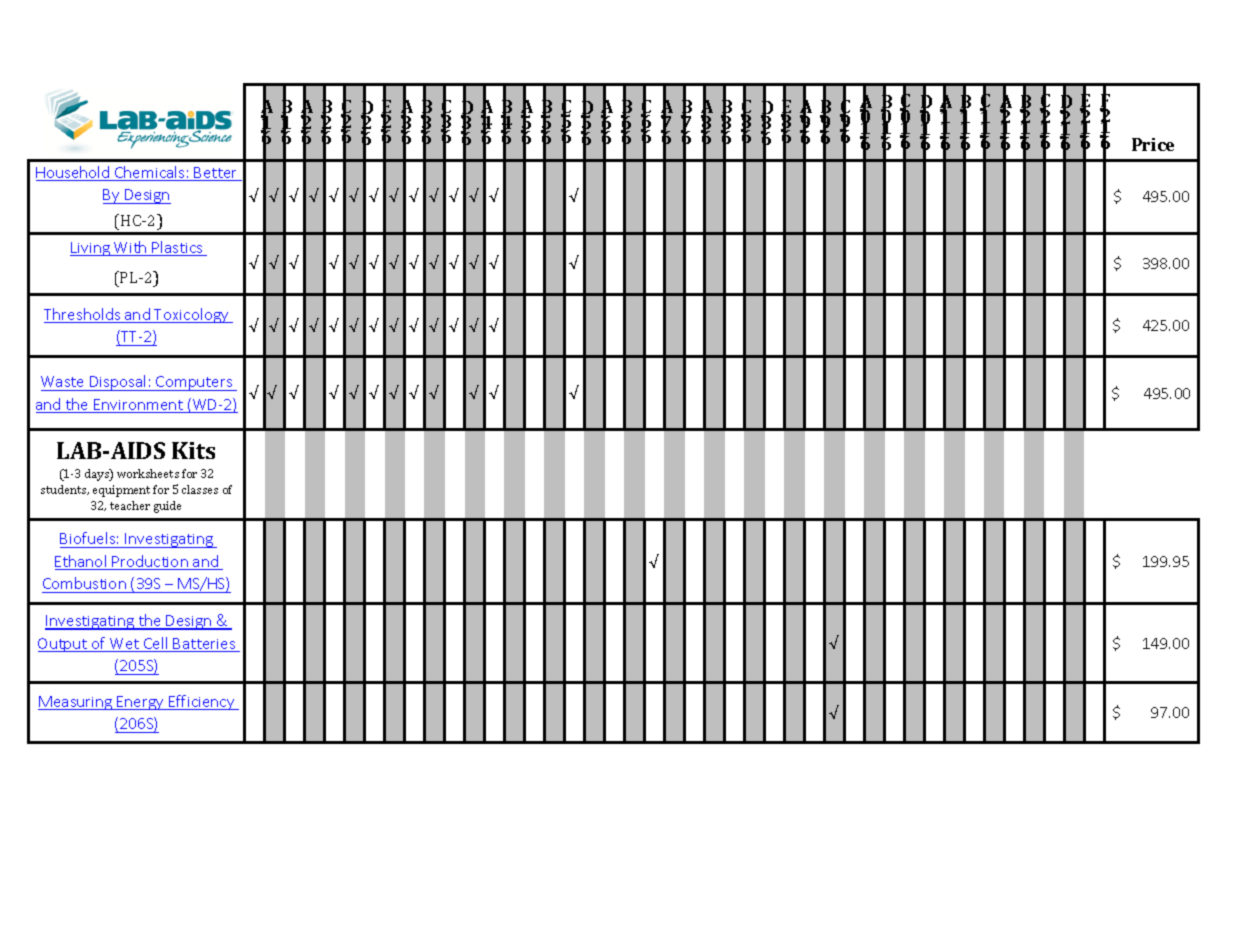  What do you see at coordinates (148, 473) in the screenshot?
I see `worksheets` at bounding box center [148, 473].
